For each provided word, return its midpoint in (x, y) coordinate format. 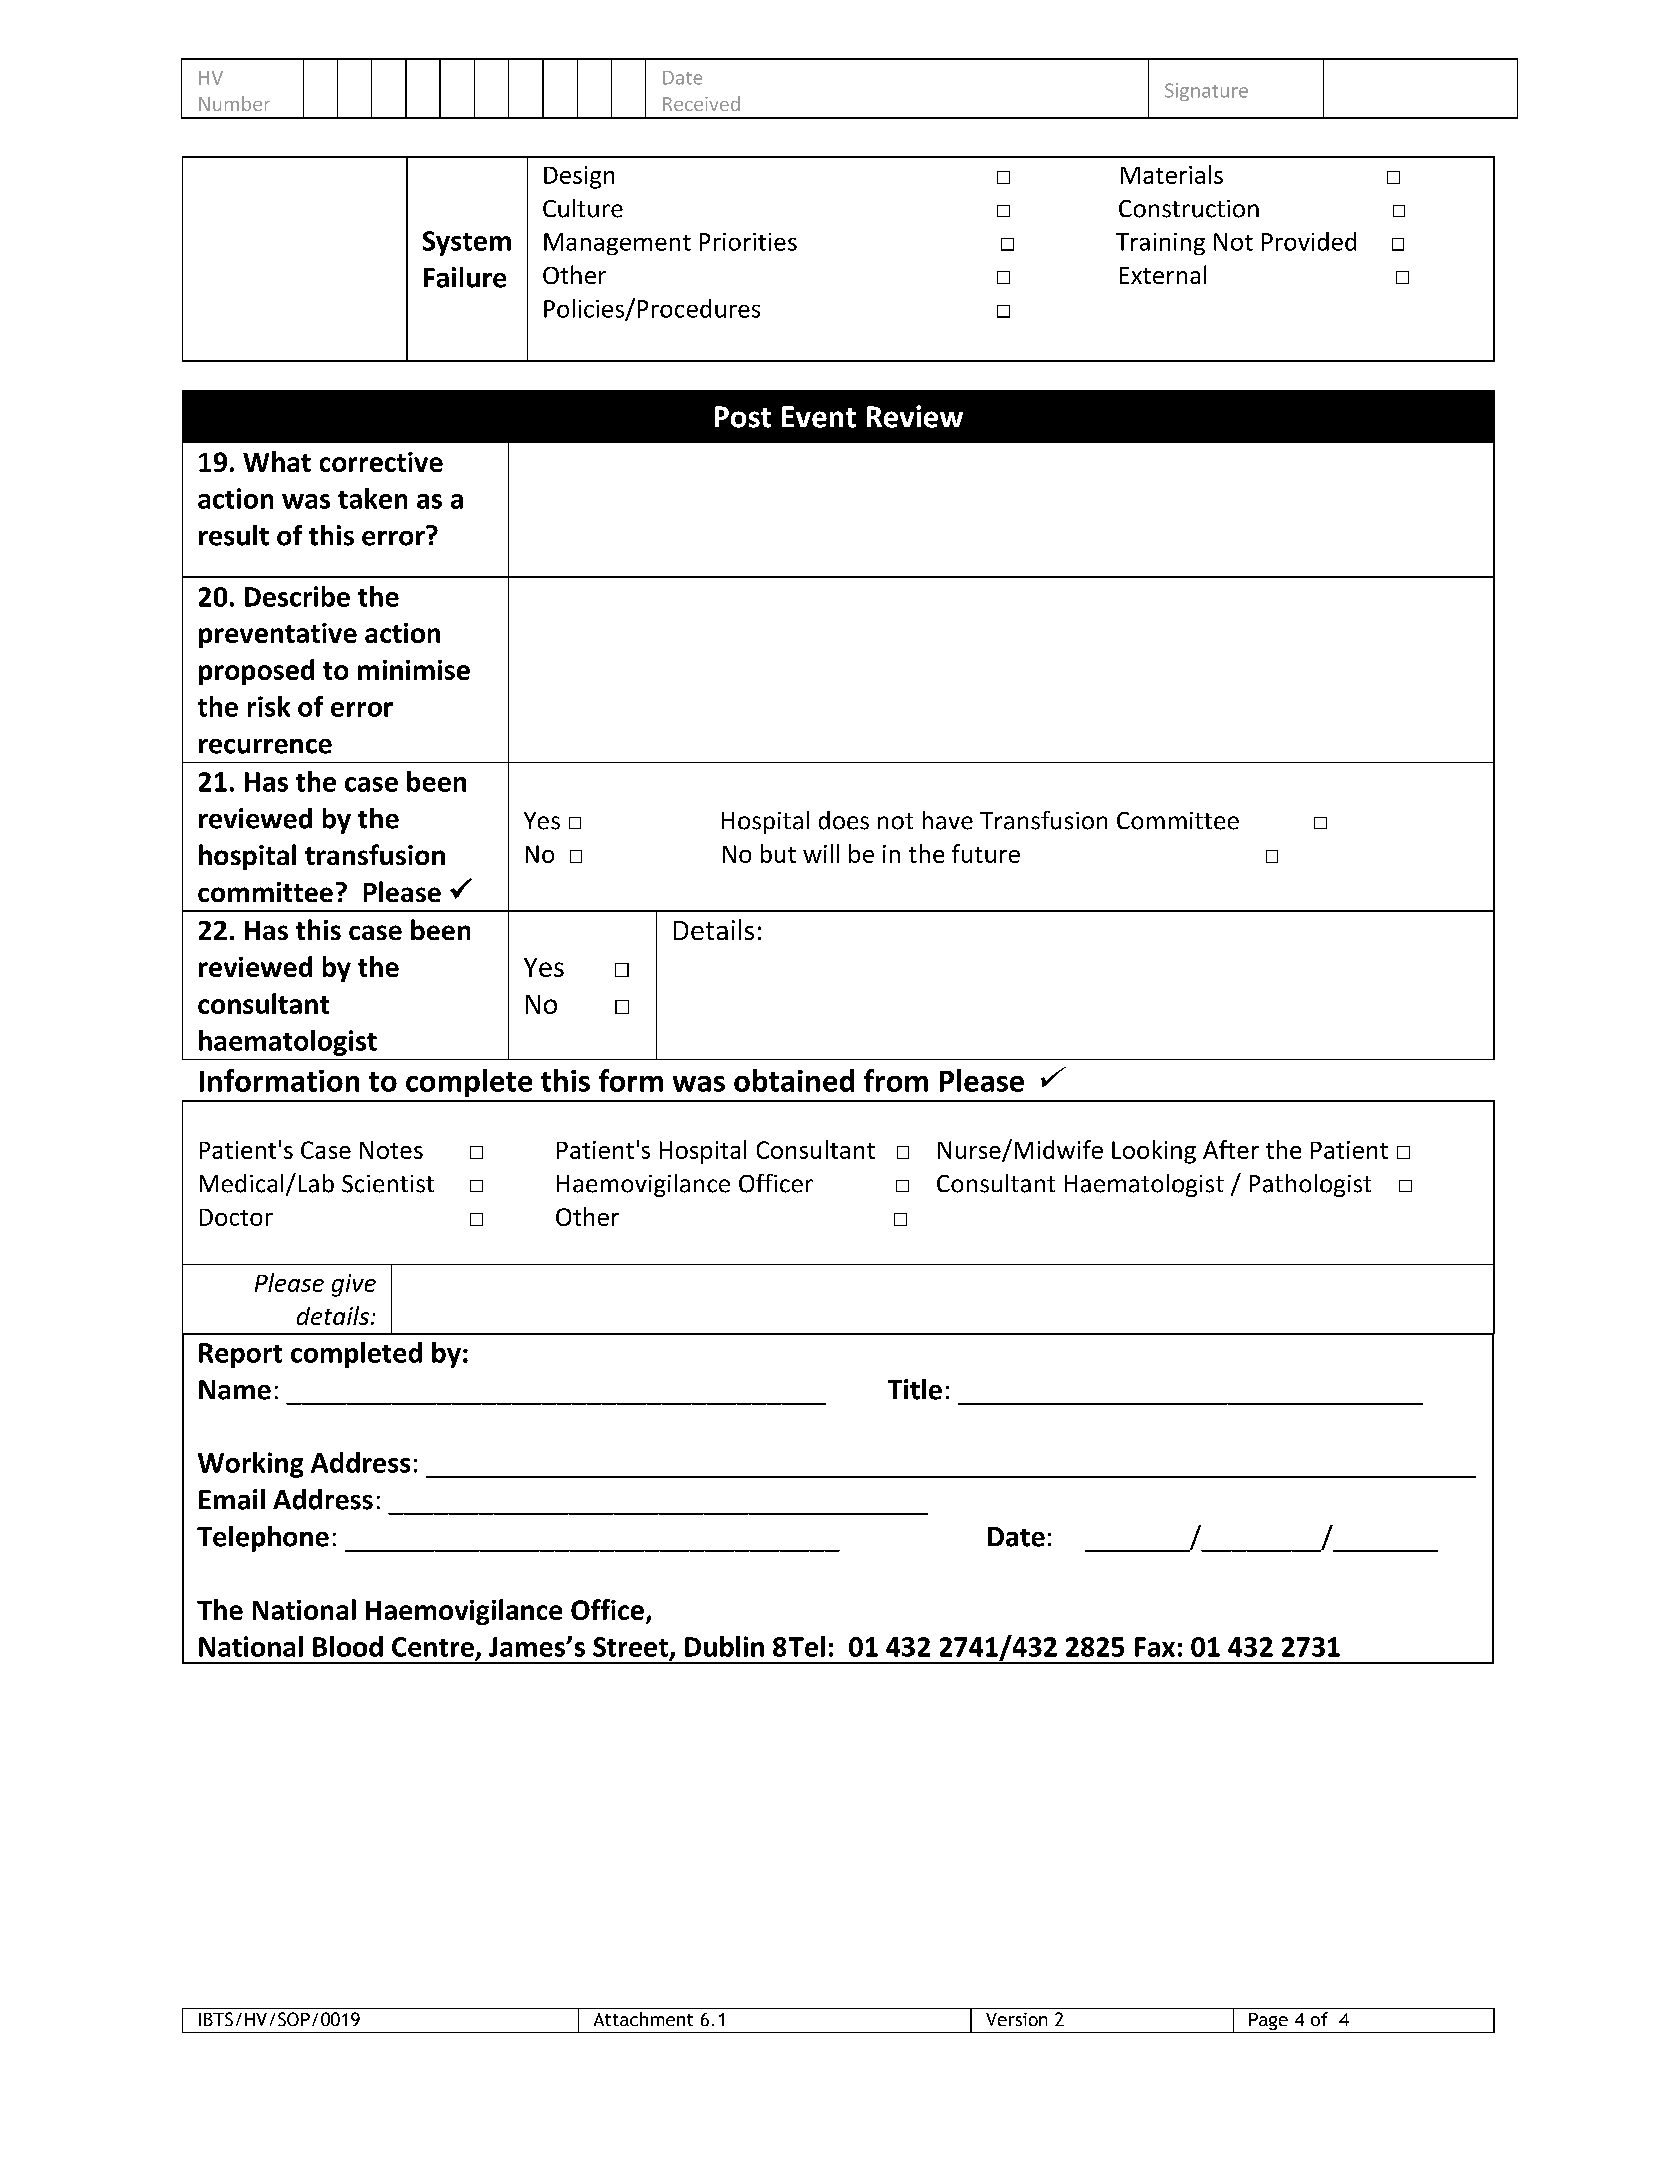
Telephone (263, 1539)
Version (1016, 2019)
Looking (1154, 1152)
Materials (1172, 174)
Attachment (643, 2019)
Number (234, 103)
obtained (794, 1080)
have (948, 820)
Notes (391, 1150)
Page (1268, 2023)
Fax (1155, 1647)
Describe (297, 596)
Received (701, 103)
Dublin (724, 1646)
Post (743, 417)
